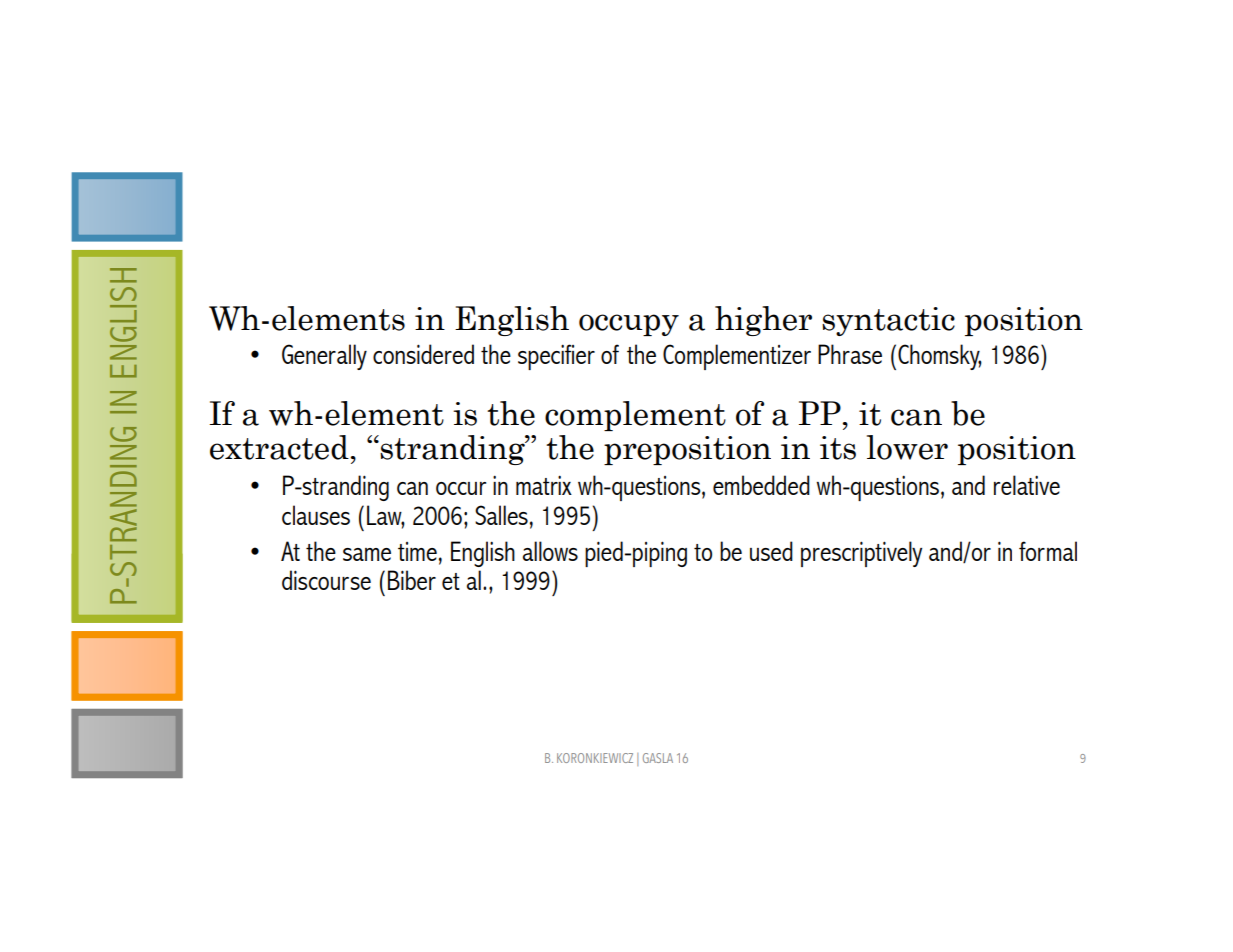 This document has height=952, width=1233. I want to click on relative, so click(1027, 485).
